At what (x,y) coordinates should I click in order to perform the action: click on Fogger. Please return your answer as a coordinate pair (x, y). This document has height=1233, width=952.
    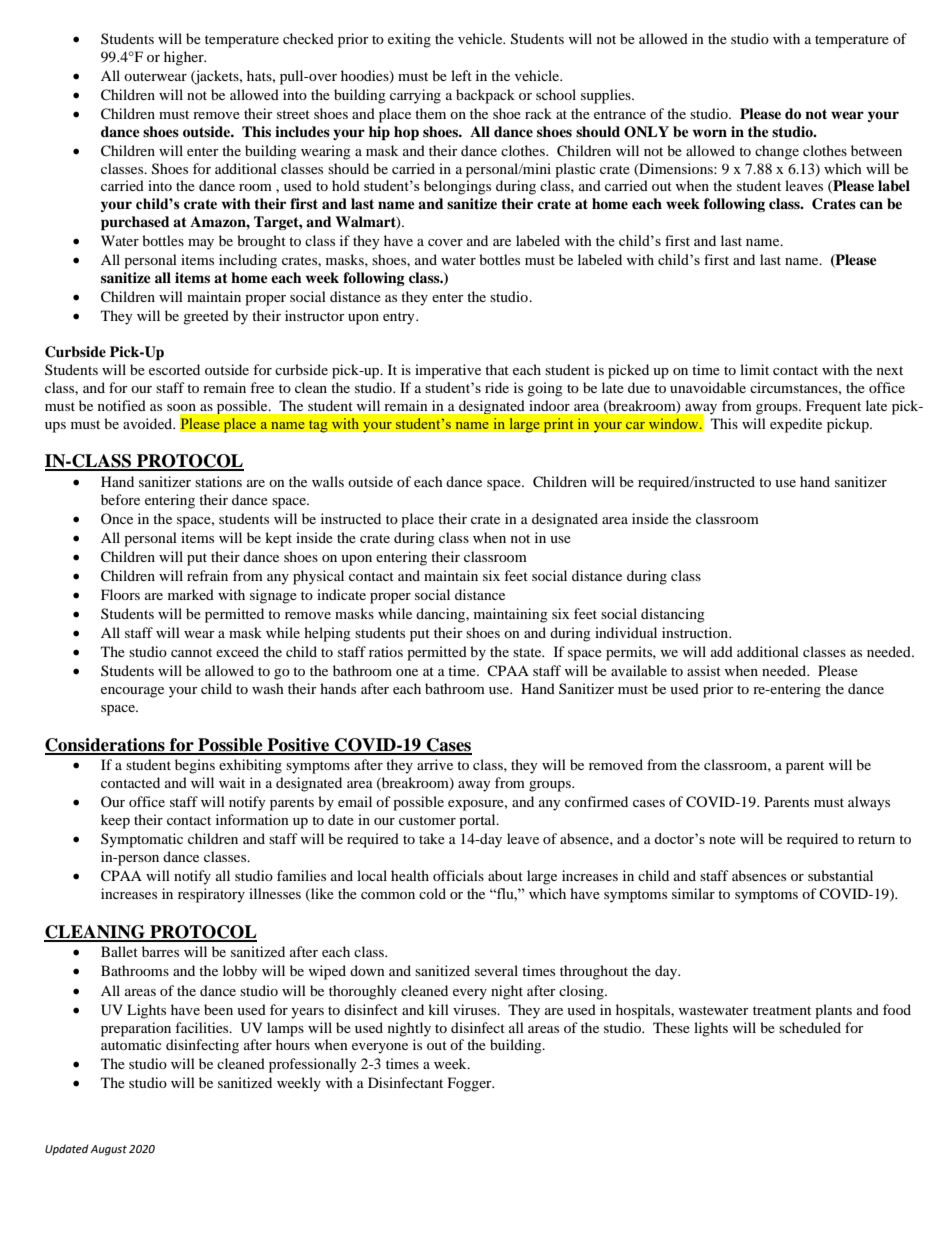
    Looking at the image, I should click on (471, 1084).
